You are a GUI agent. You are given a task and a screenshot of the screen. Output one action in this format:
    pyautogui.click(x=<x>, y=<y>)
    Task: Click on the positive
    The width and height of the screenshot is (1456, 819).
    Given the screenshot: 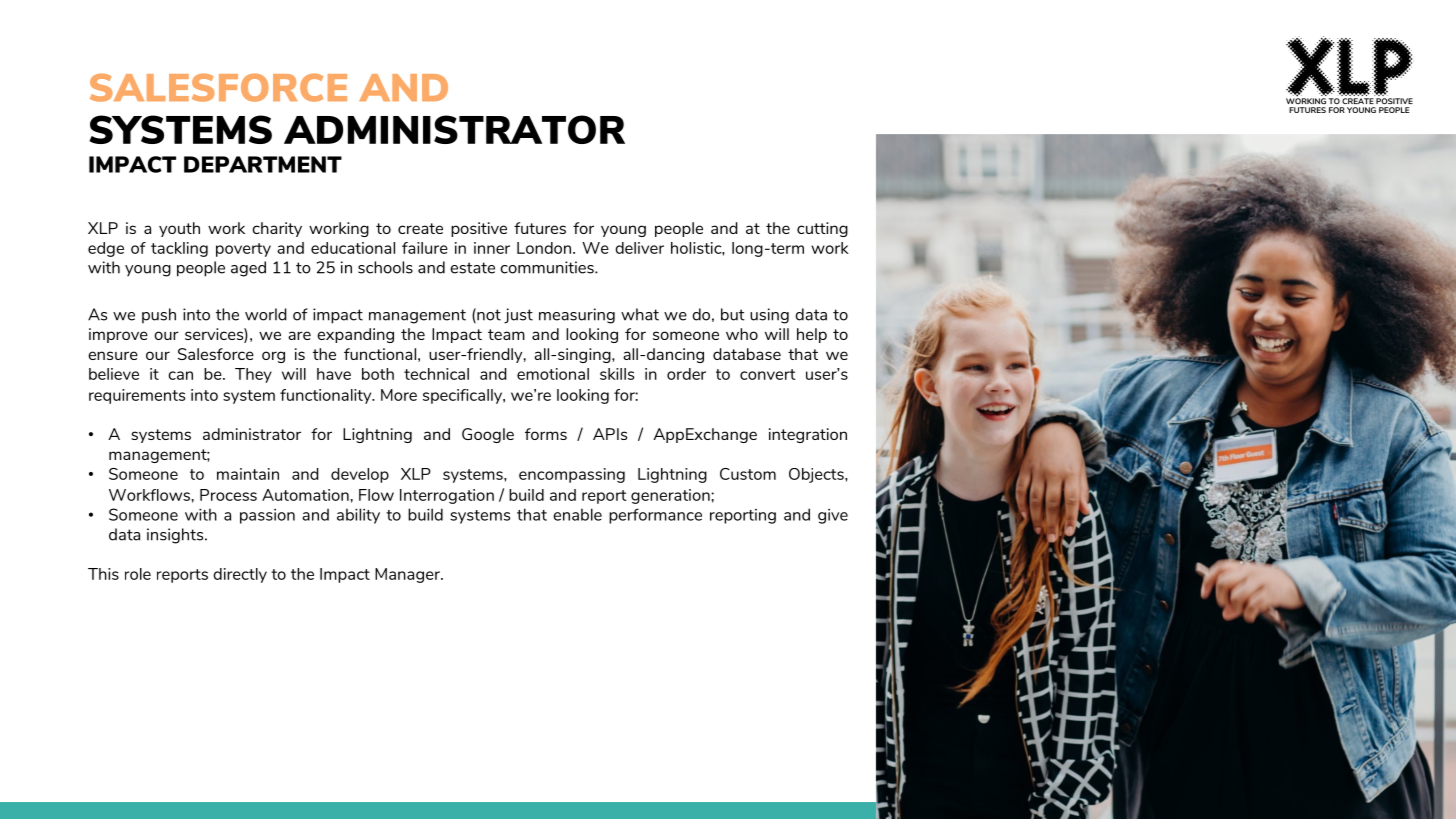 What is the action you would take?
    pyautogui.click(x=479, y=229)
